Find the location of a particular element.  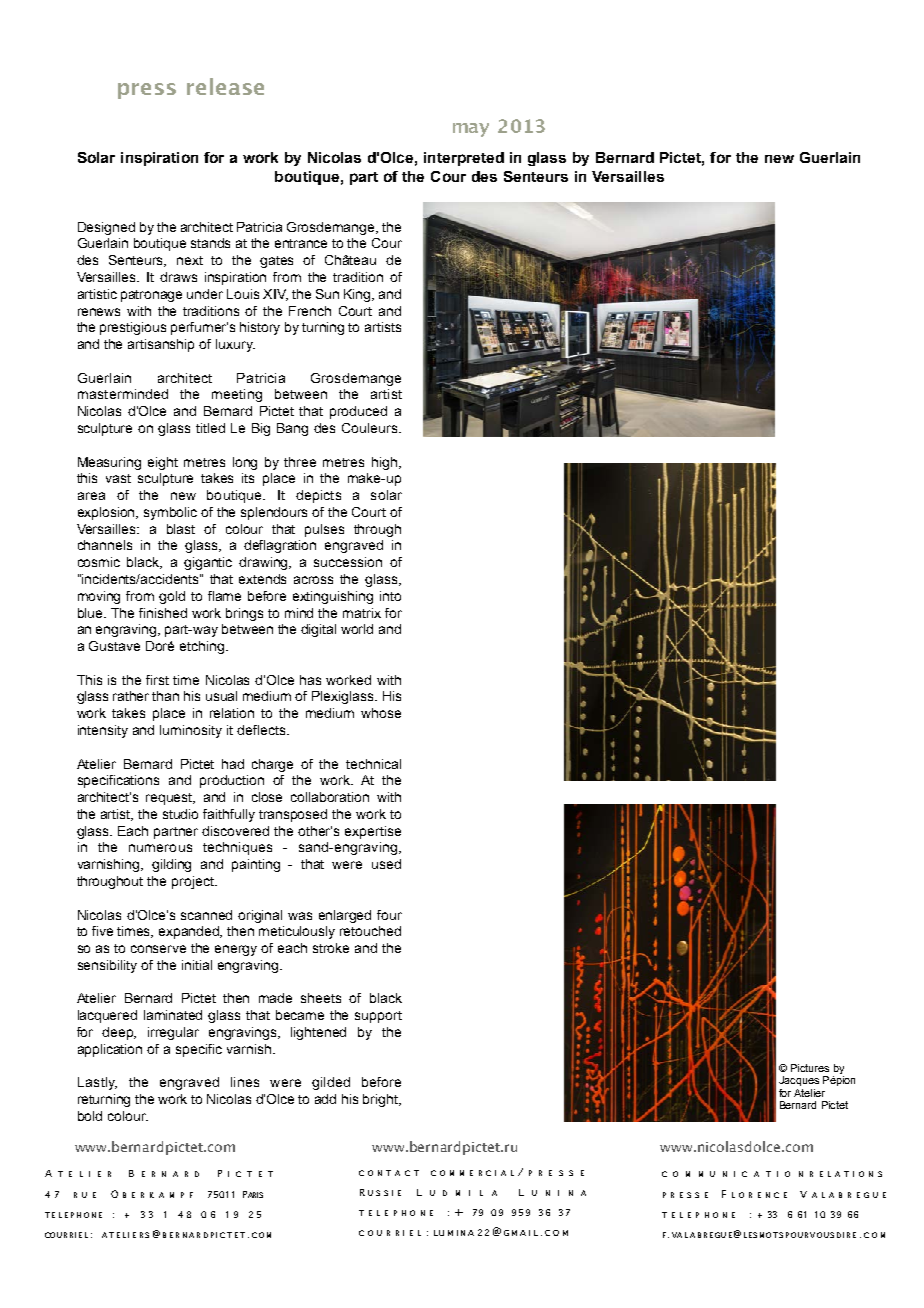

interpreted is located at coordinates (464, 159).
